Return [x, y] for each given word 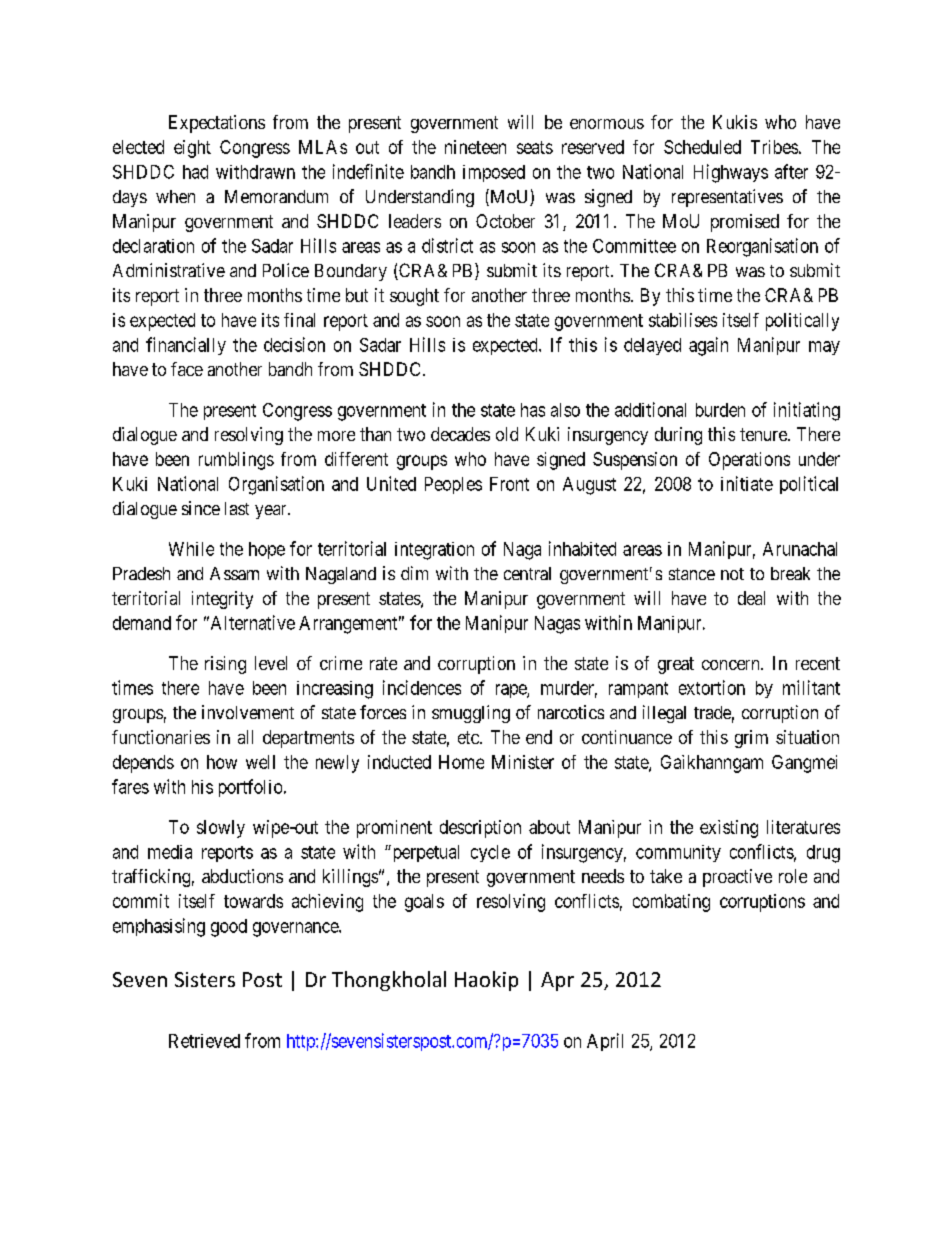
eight [192, 149]
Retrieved [204, 1041]
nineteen [475, 147]
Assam [234, 573]
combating [671, 903]
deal [751, 598]
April [605, 1042]
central [527, 573]
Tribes [774, 147]
